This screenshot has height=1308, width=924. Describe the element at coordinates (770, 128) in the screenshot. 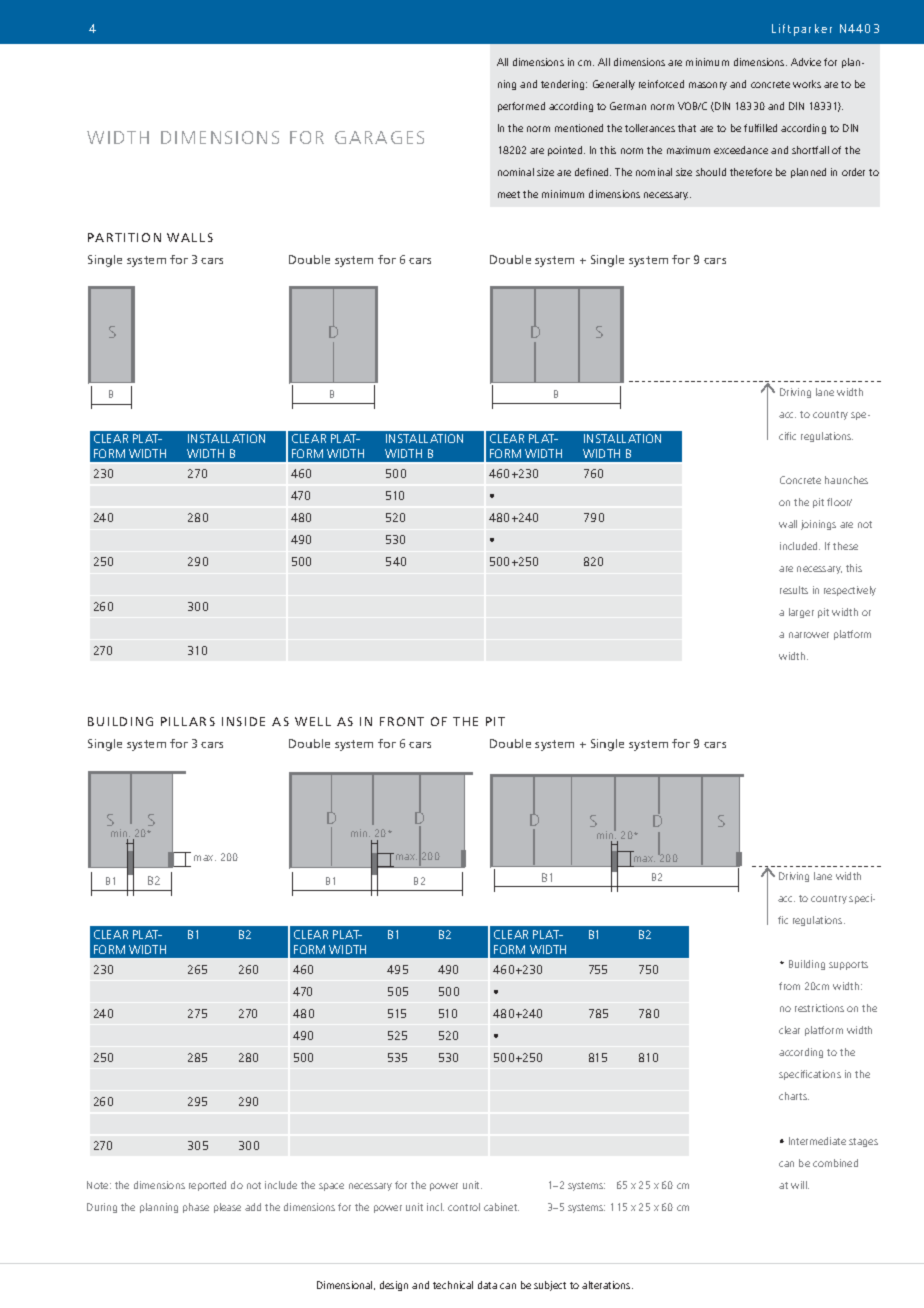

I see `lled` at that location.
